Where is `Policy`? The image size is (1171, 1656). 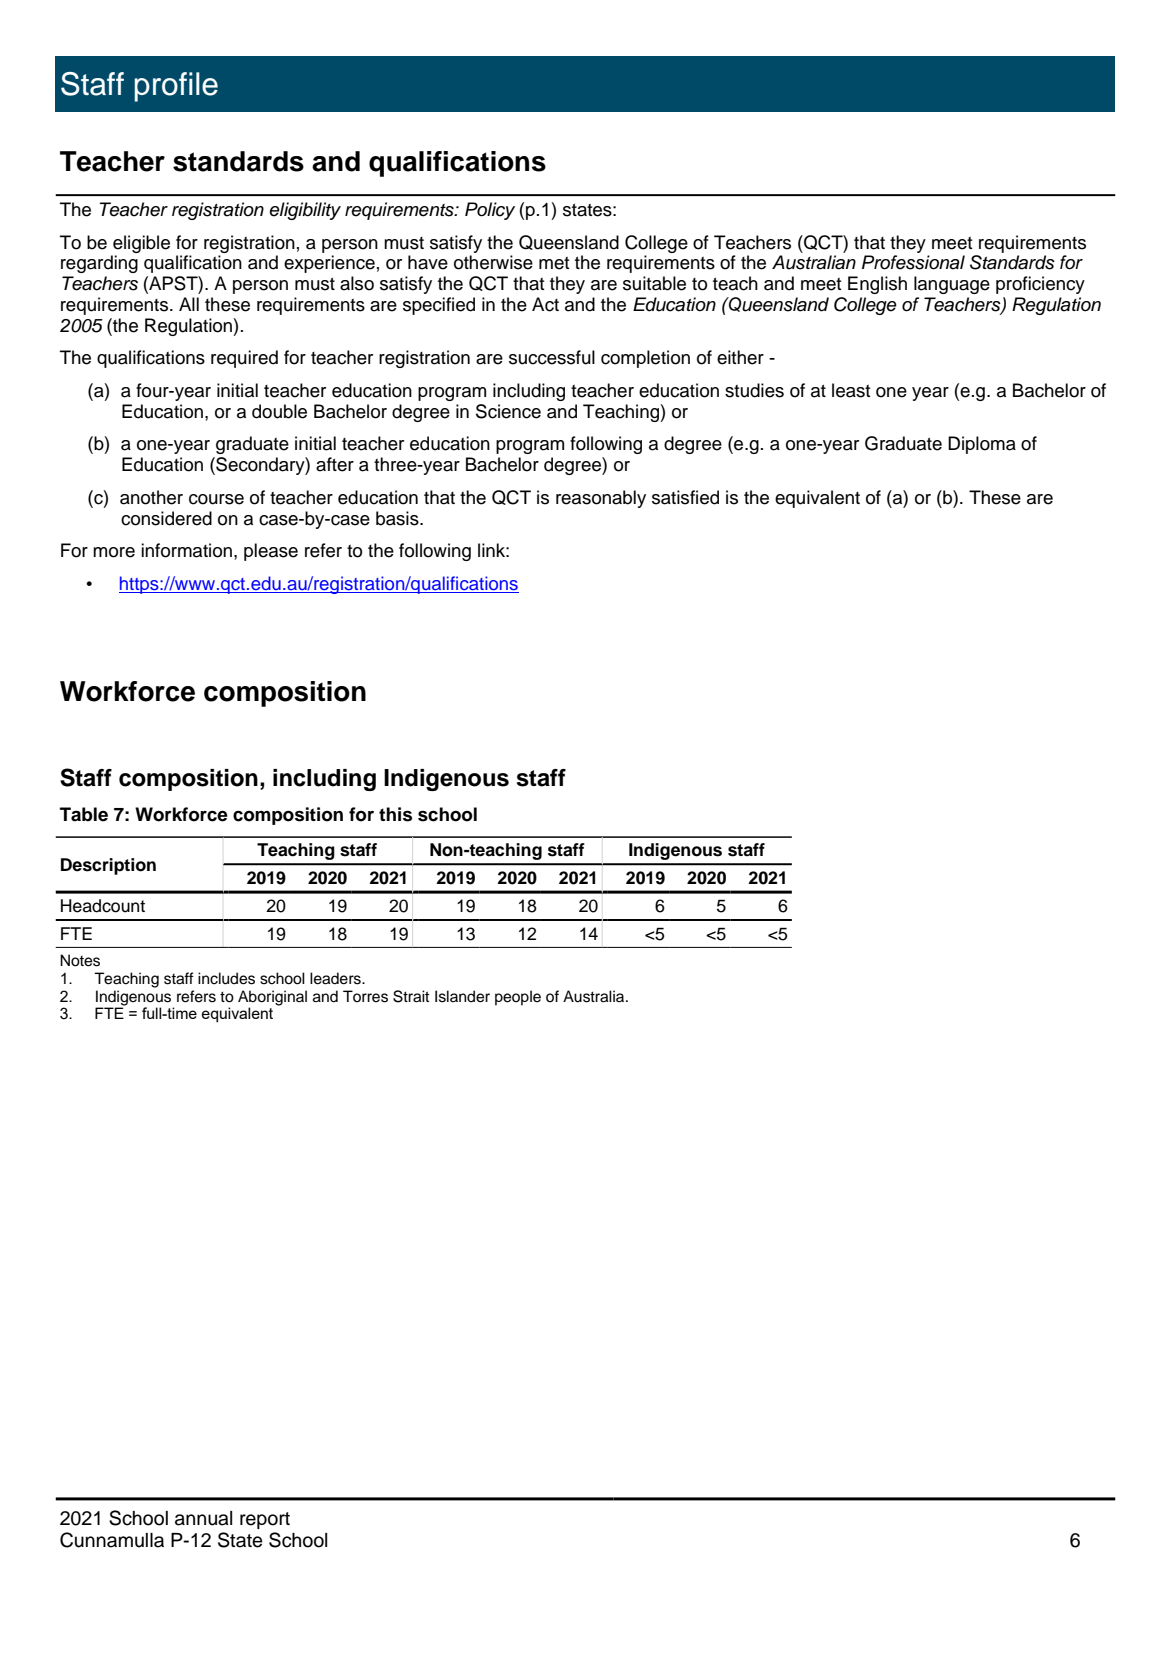
Policy is located at coordinates (490, 211).
